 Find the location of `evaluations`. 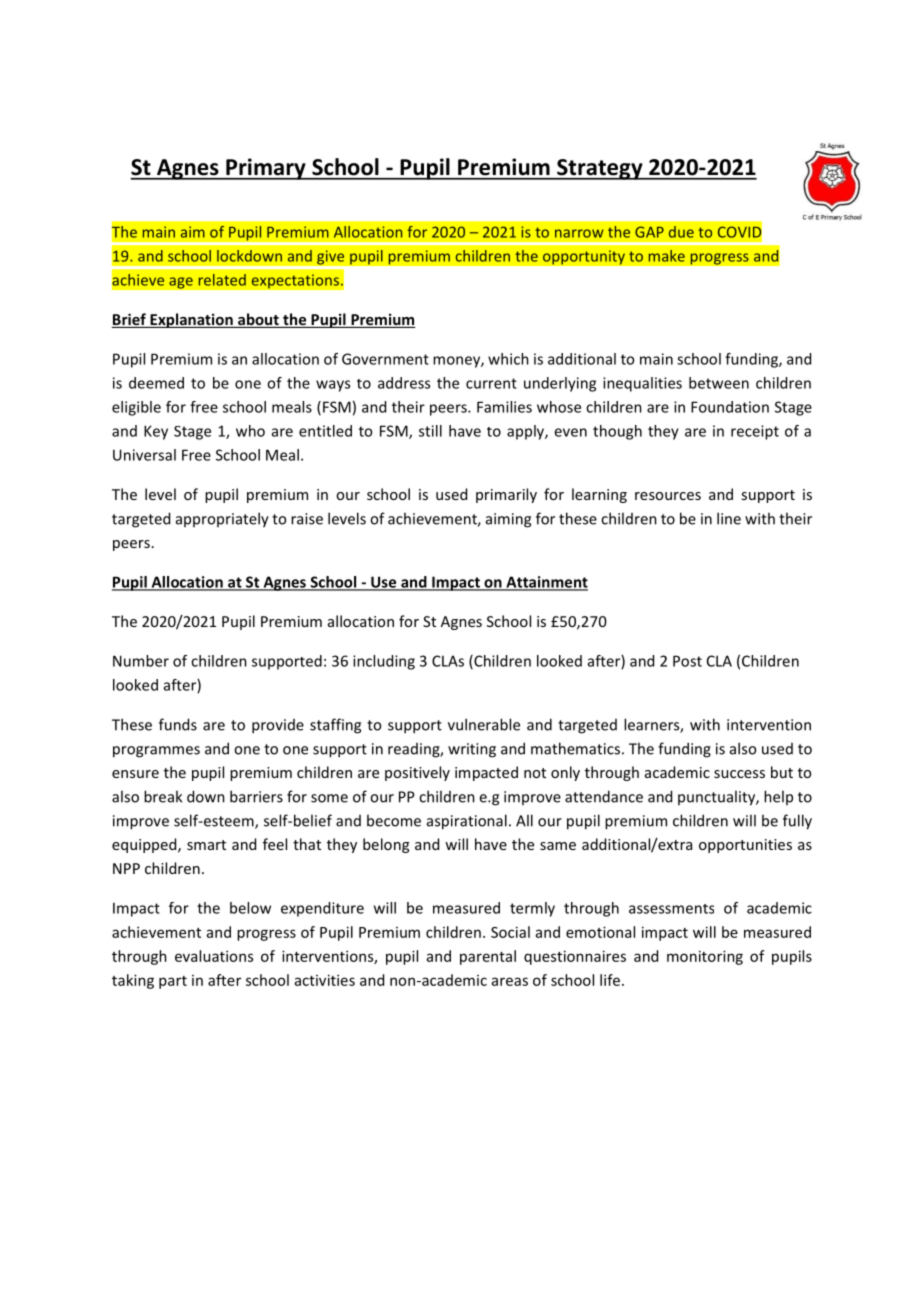

evaluations is located at coordinates (214, 956).
